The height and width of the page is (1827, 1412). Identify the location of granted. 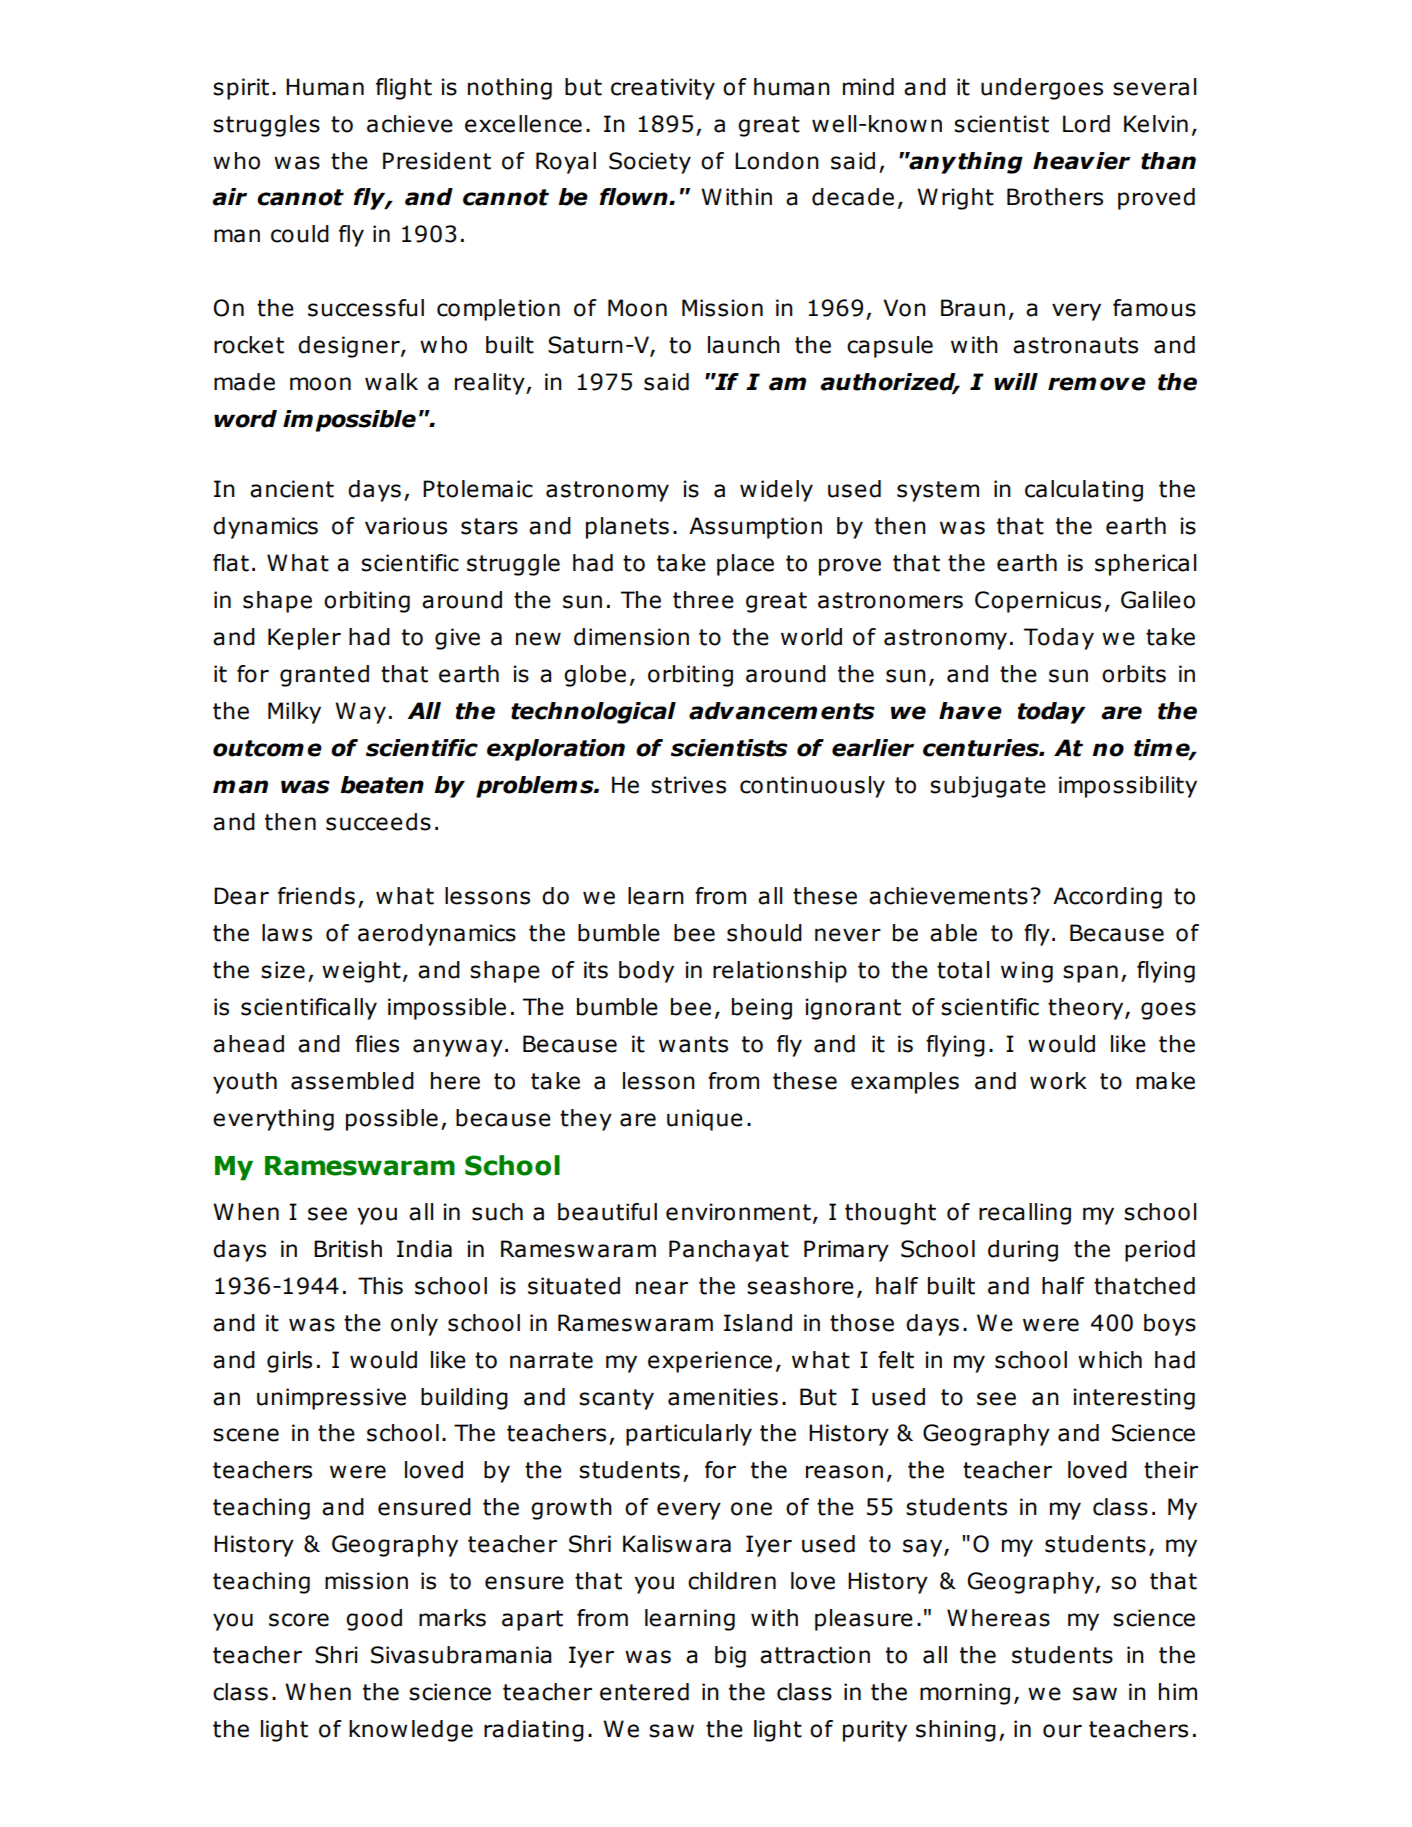
(324, 676).
